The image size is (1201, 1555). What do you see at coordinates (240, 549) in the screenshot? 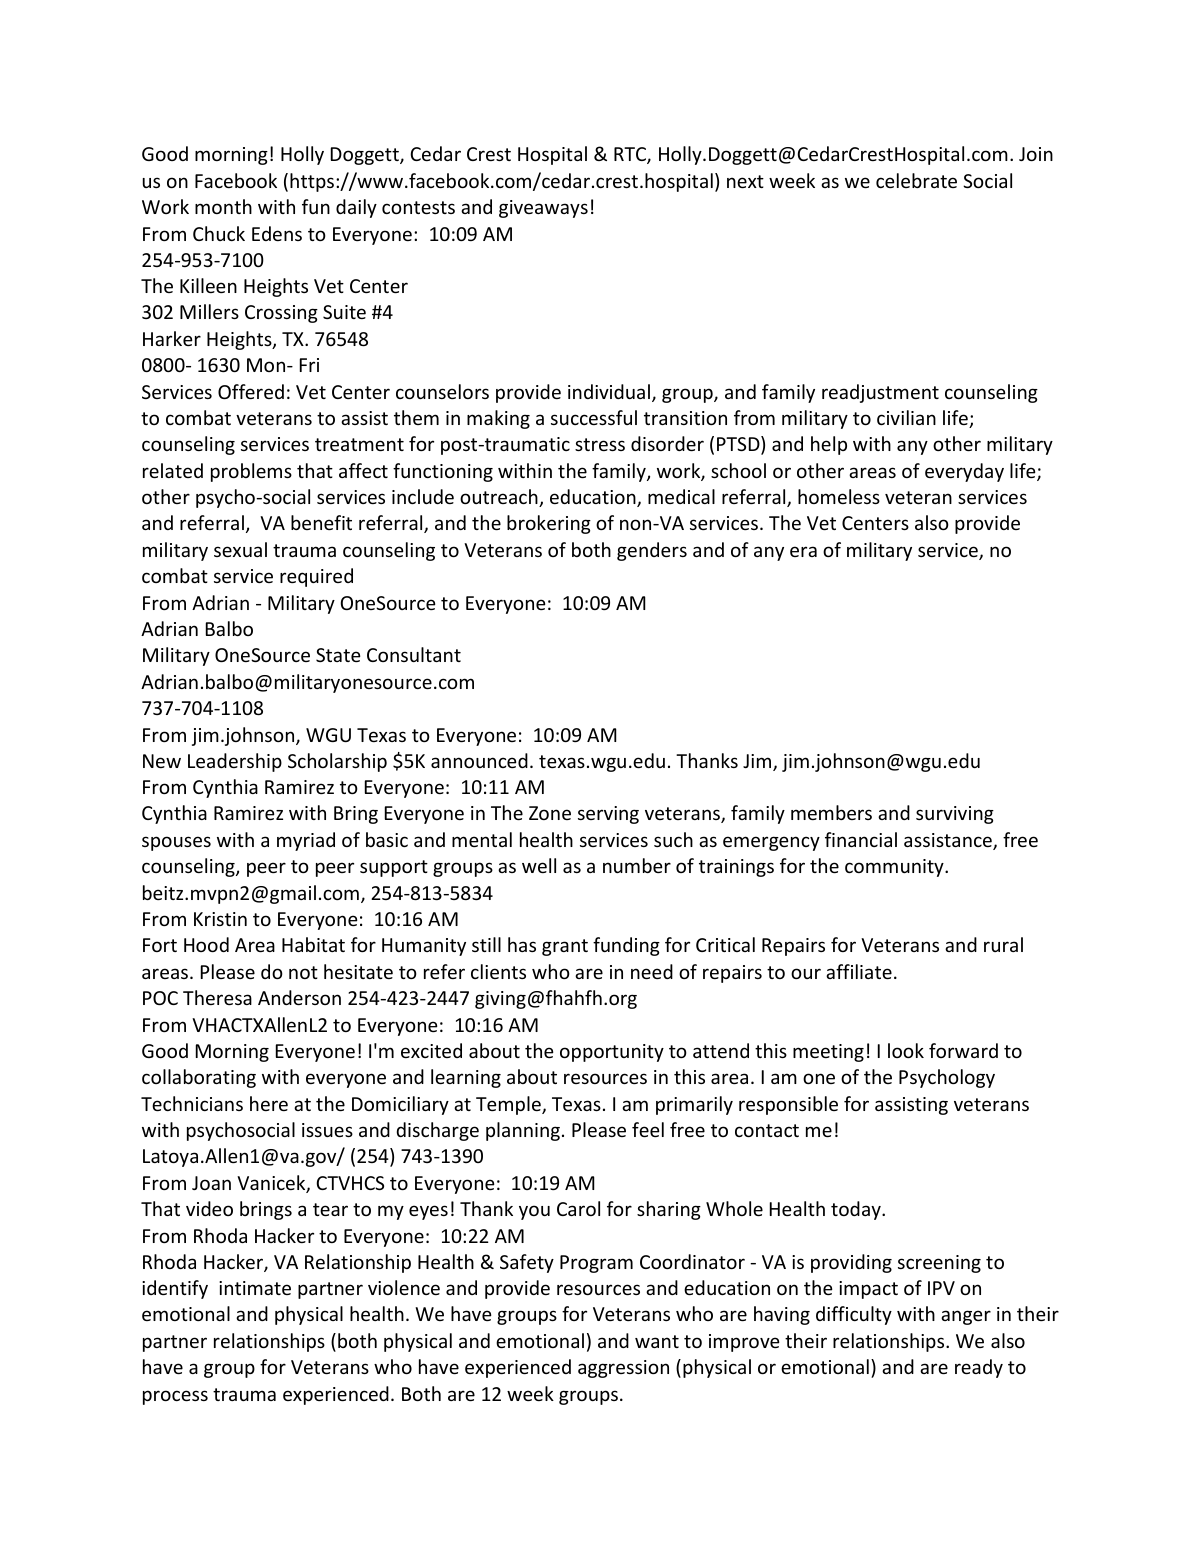
I see `sexual` at bounding box center [240, 549].
